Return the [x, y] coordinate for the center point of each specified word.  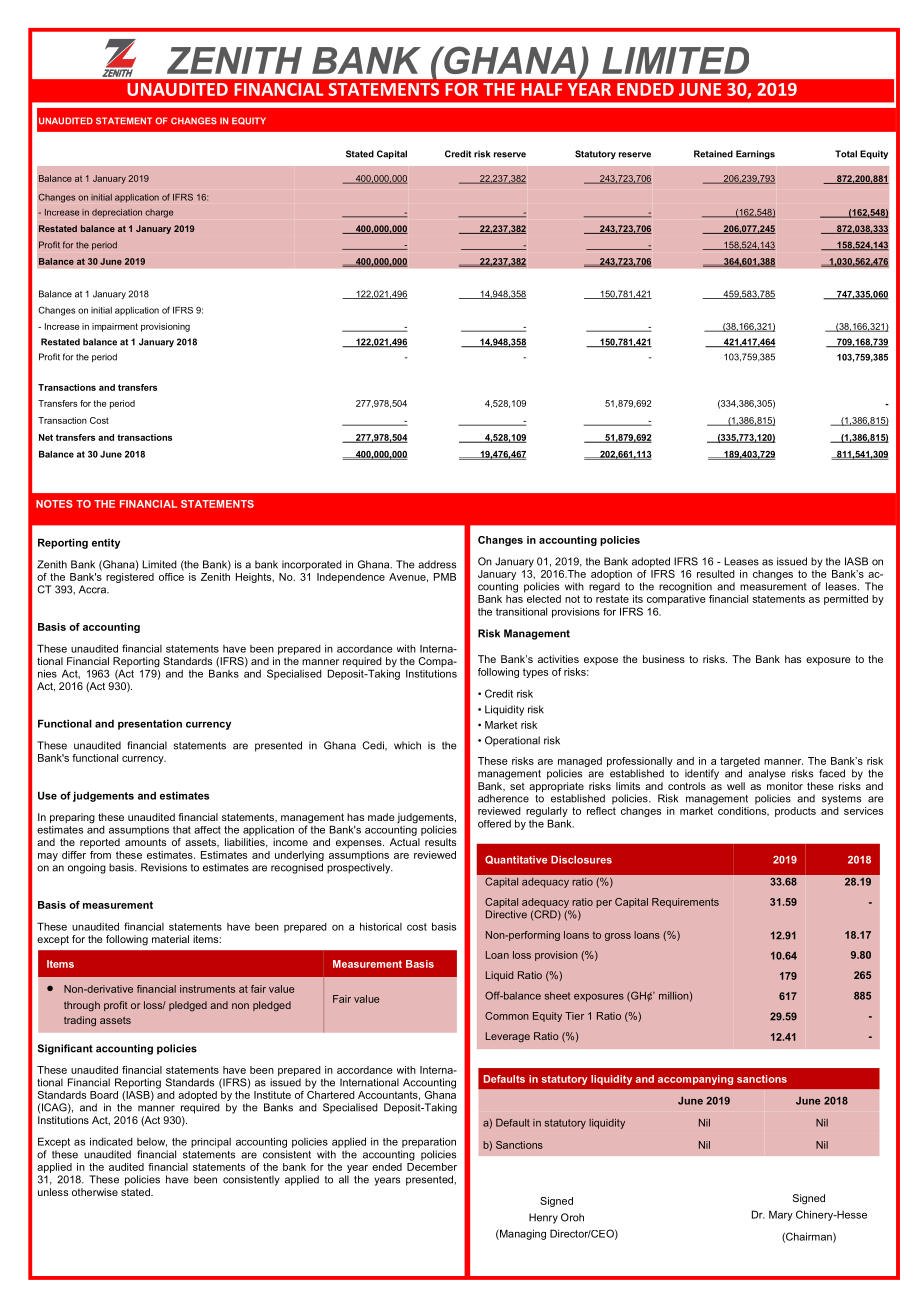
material [170, 939]
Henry [543, 1218]
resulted [716, 574]
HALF [541, 89]
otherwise [95, 1192]
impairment [115, 327]
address [437, 564]
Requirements [685, 903]
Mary [781, 1215]
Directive [506, 914]
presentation [150, 724]
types [535, 673]
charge [159, 213]
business [664, 659]
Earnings [755, 154]
